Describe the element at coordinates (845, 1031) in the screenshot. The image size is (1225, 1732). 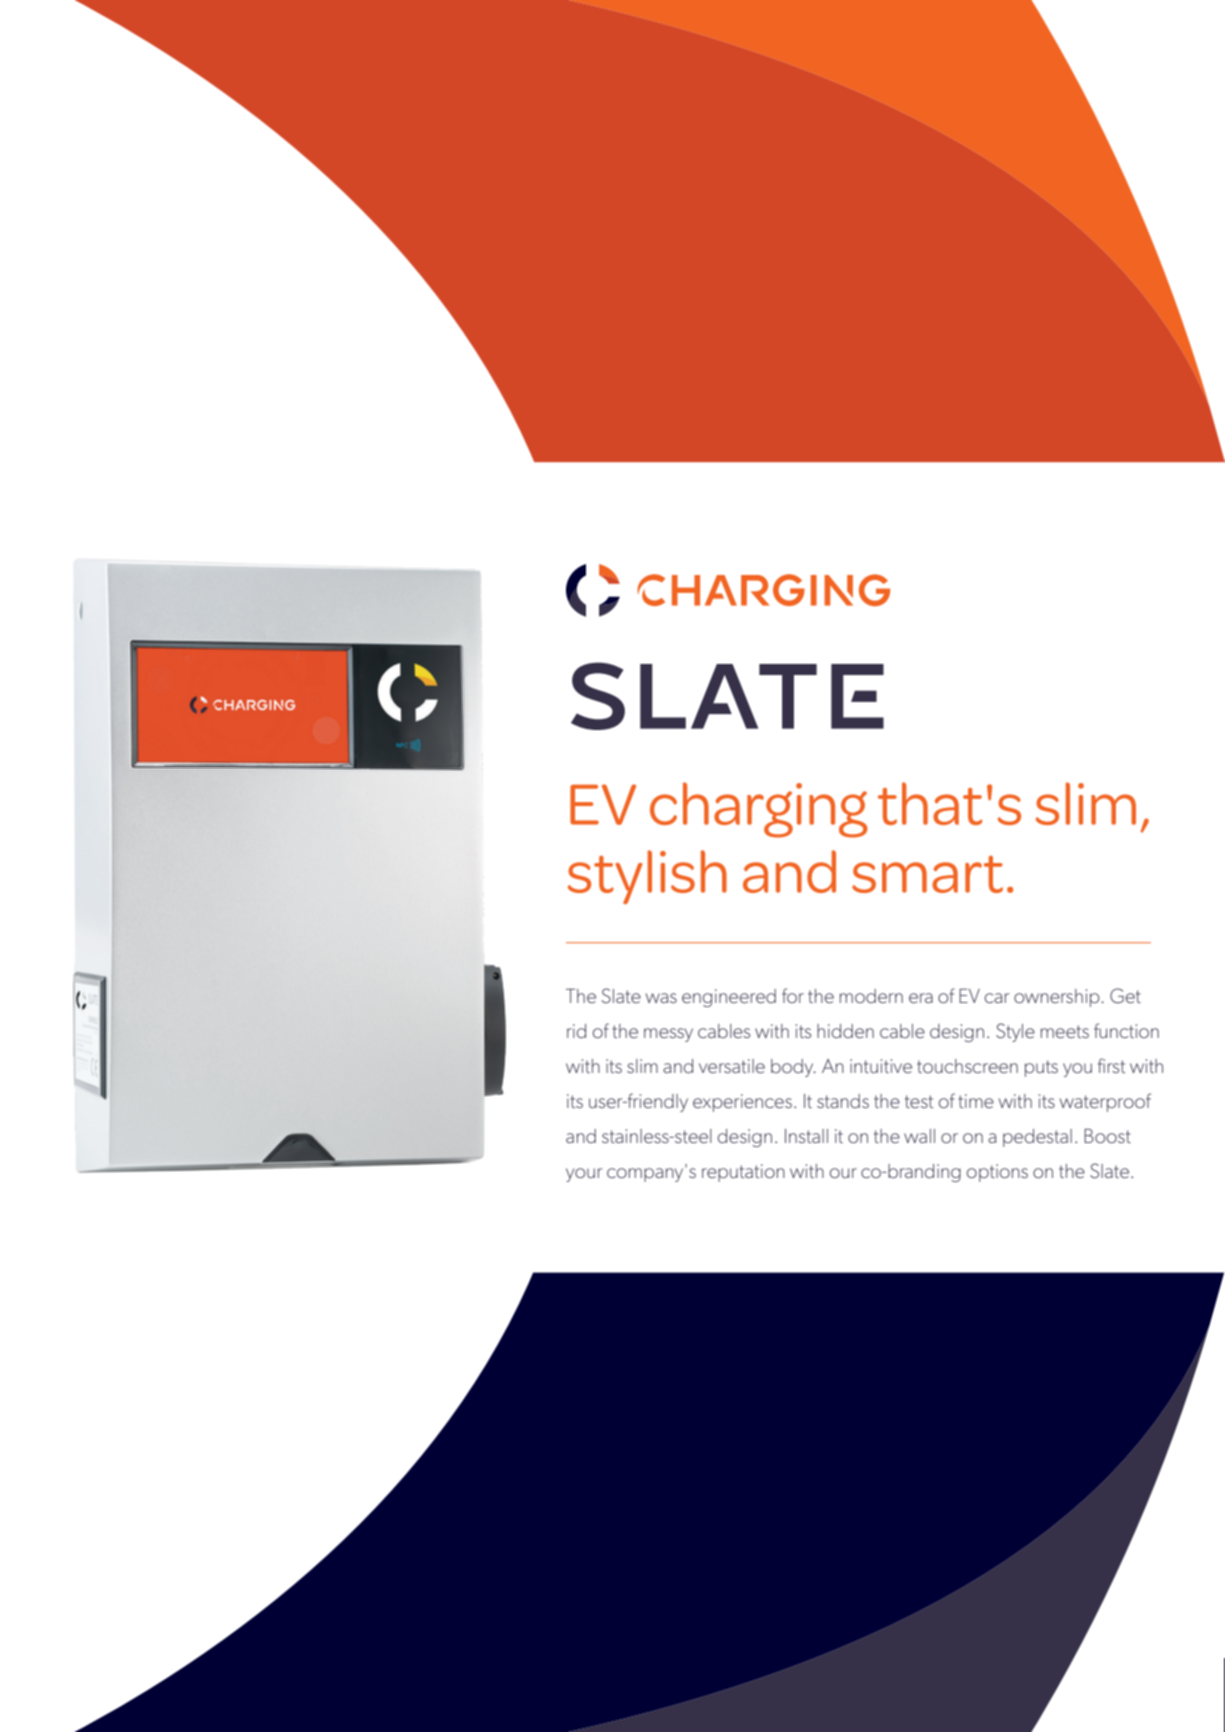
I see `hidden` at that location.
